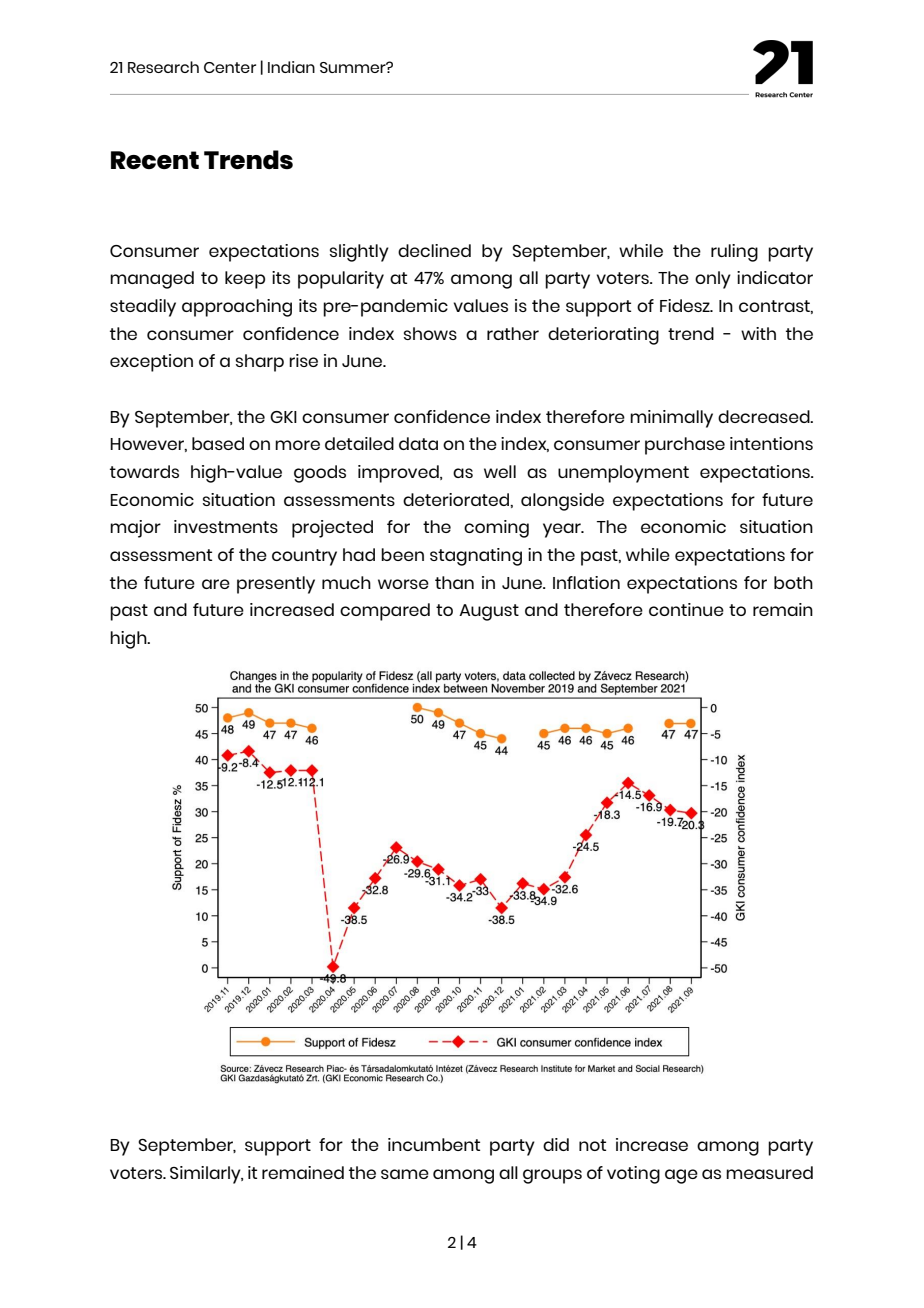 The height and width of the screenshot is (1308, 924). What do you see at coordinates (489, 612) in the screenshot?
I see `August` at bounding box center [489, 612].
